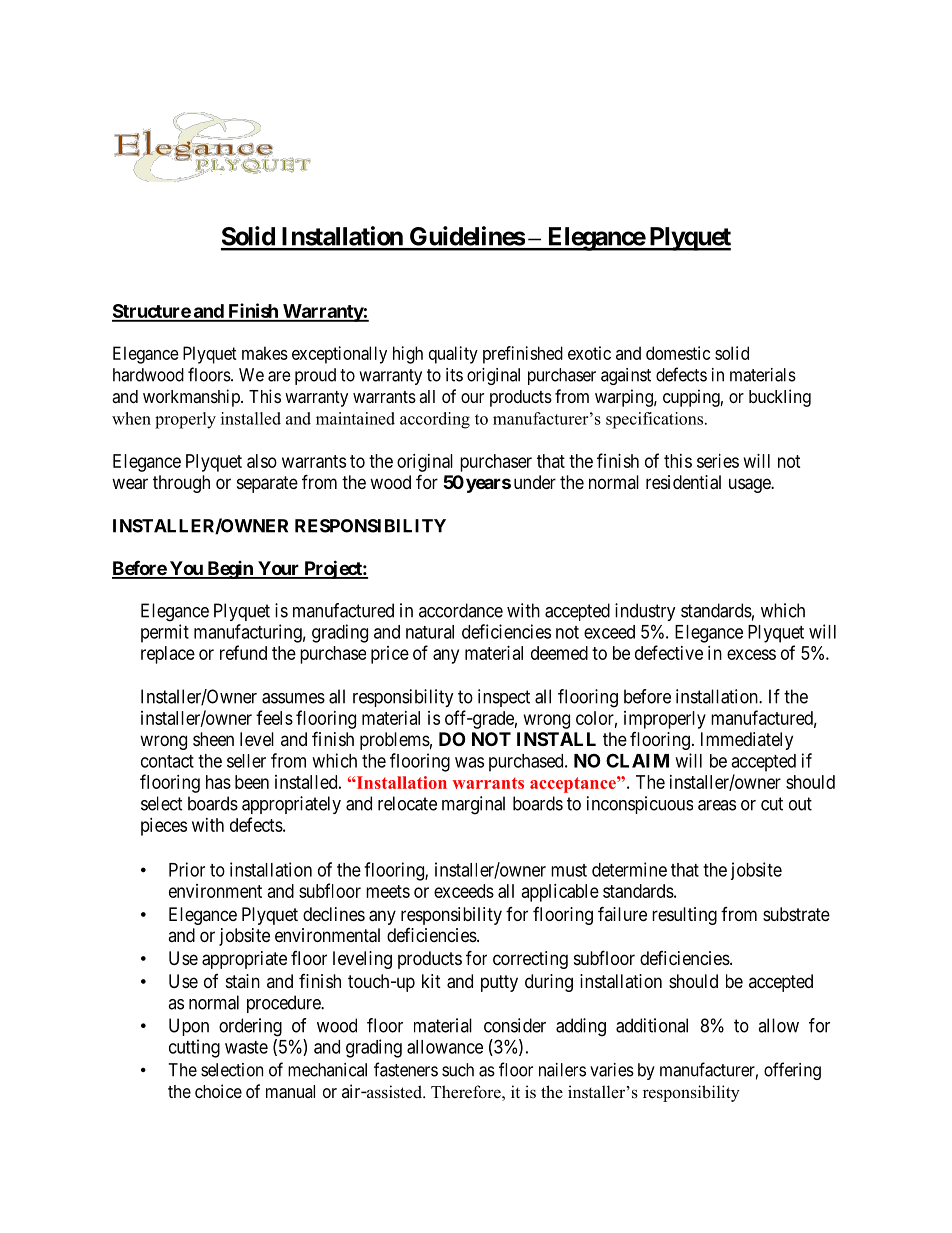 This image has height=1233, width=952. What do you see at coordinates (192, 398) in the image?
I see `workmanship` at bounding box center [192, 398].
